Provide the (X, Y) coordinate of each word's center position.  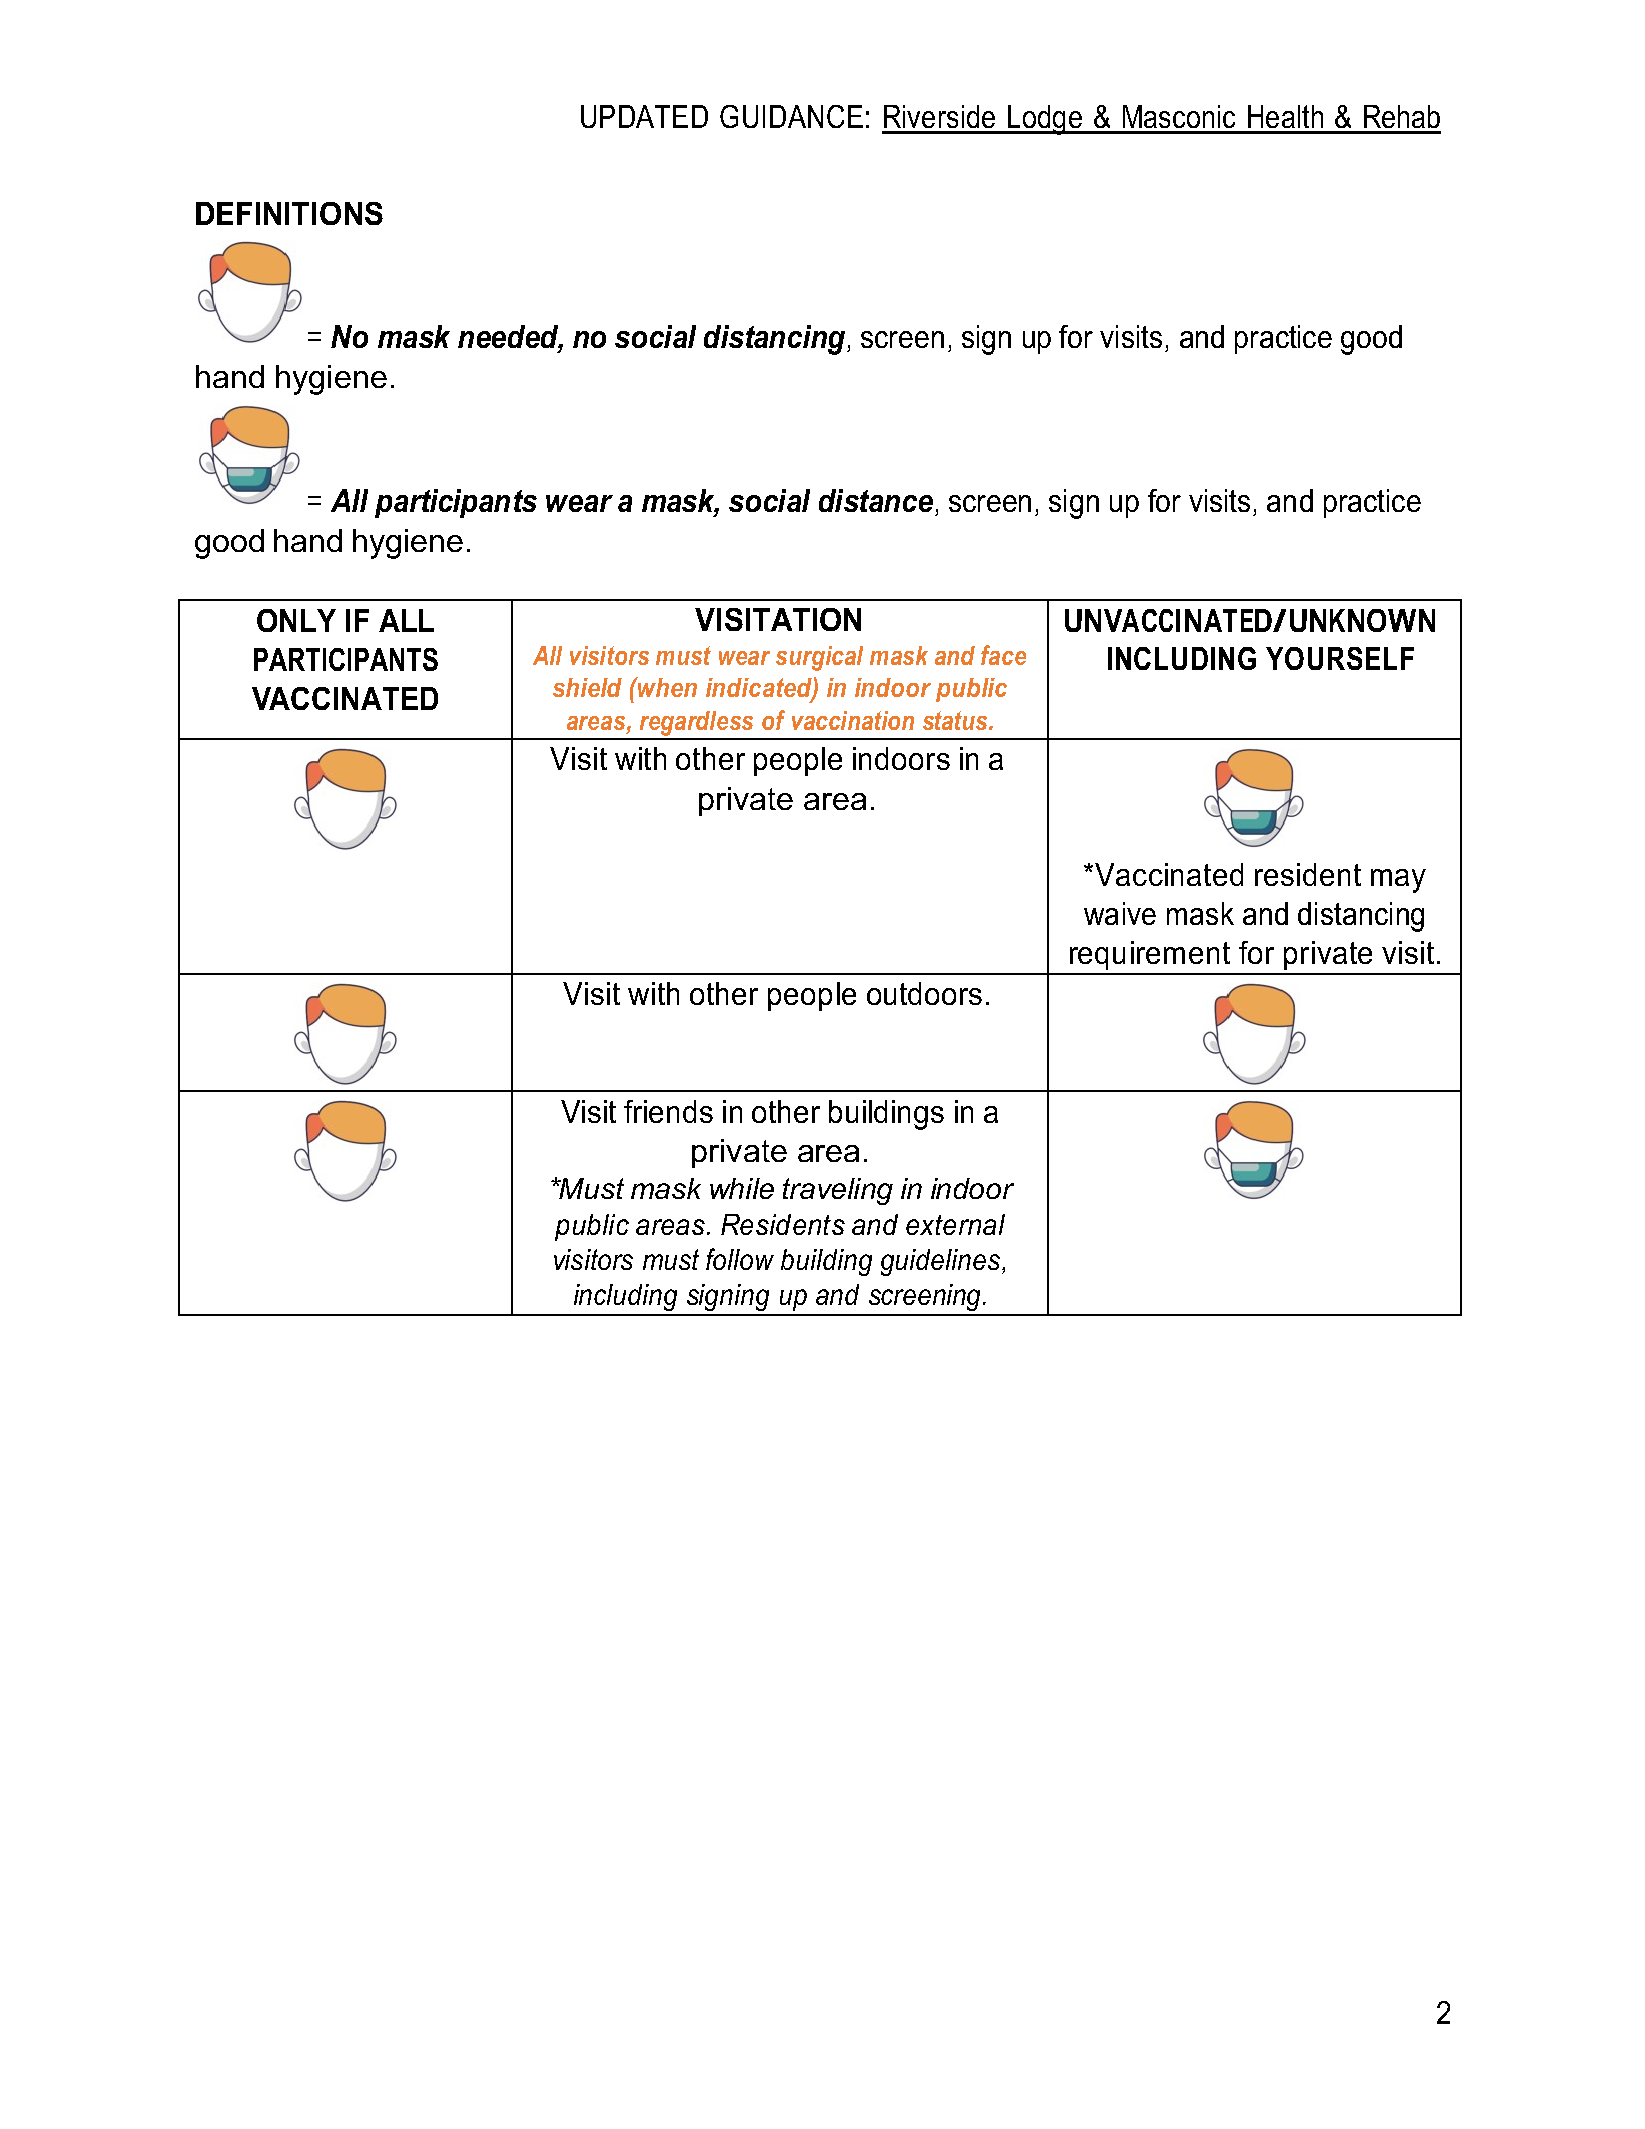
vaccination (853, 720)
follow (740, 1259)
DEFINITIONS (289, 213)
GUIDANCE (791, 116)
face (1003, 655)
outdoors (924, 993)
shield (587, 687)
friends (668, 1111)
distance (876, 500)
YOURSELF (1340, 658)
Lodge (1045, 120)
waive (1120, 913)
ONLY (296, 620)
